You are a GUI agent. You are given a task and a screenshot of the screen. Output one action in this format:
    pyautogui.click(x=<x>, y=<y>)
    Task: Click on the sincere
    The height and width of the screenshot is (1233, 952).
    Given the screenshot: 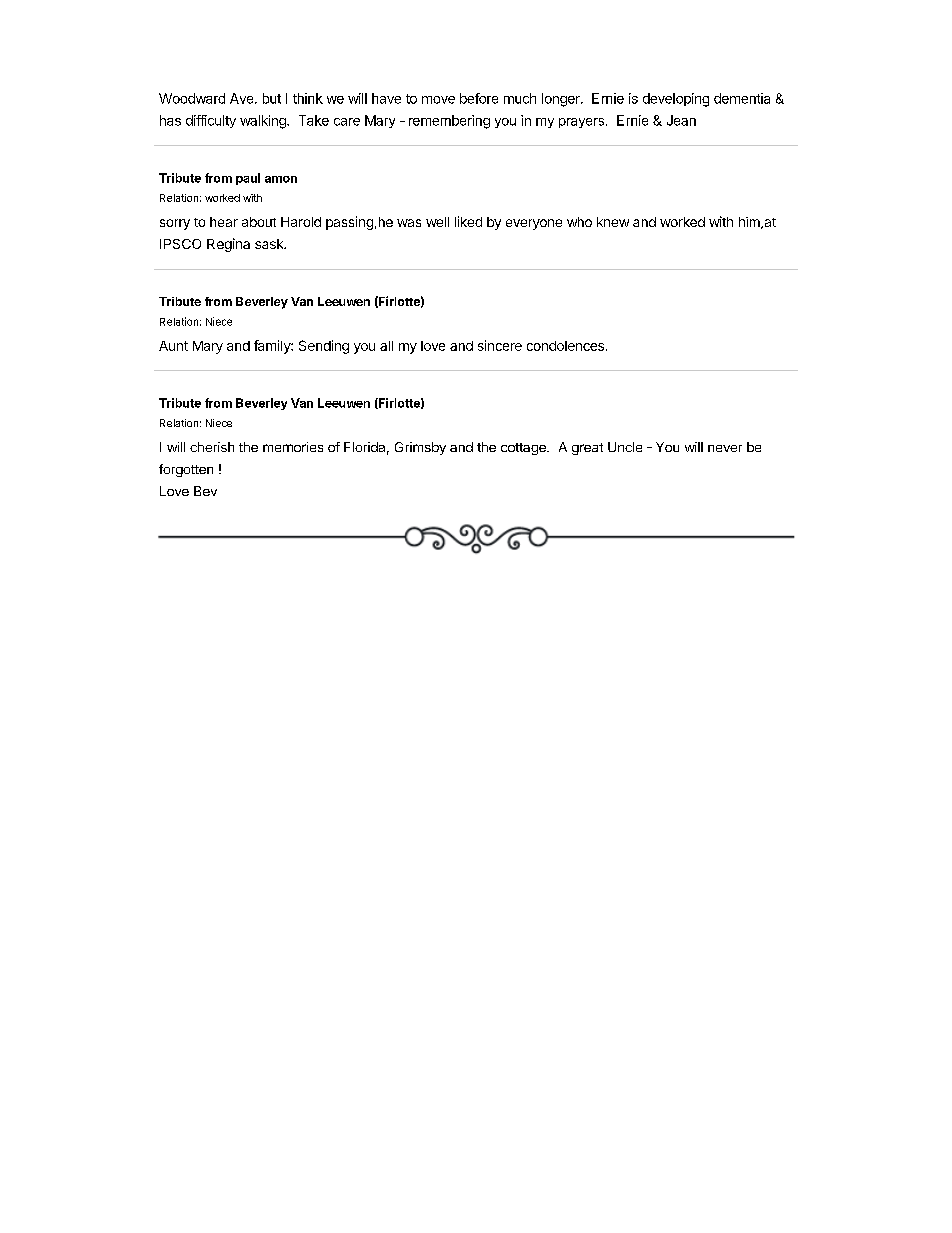 What is the action you would take?
    pyautogui.click(x=500, y=345)
